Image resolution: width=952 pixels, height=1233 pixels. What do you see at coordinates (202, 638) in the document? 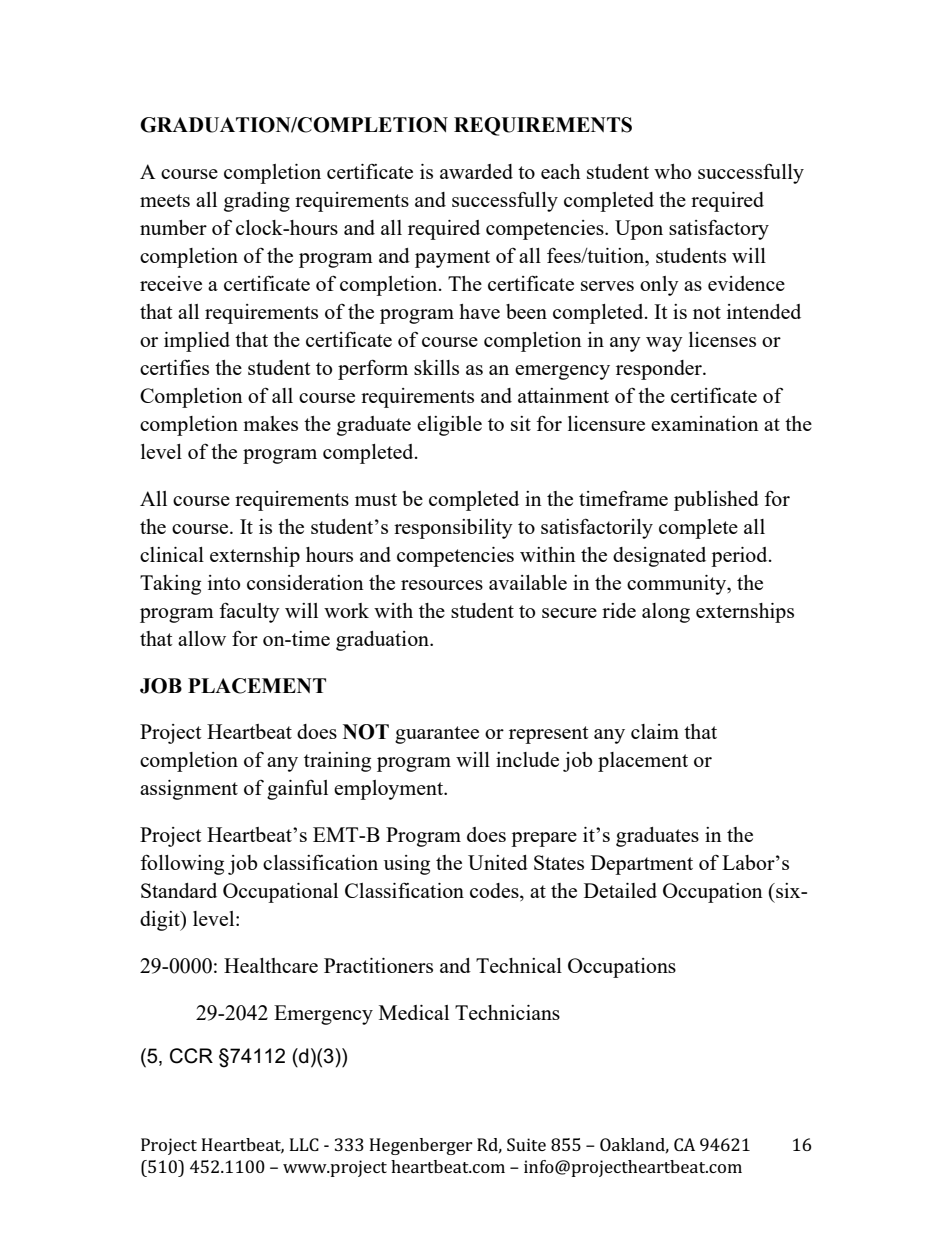
I see `allow` at bounding box center [202, 638].
